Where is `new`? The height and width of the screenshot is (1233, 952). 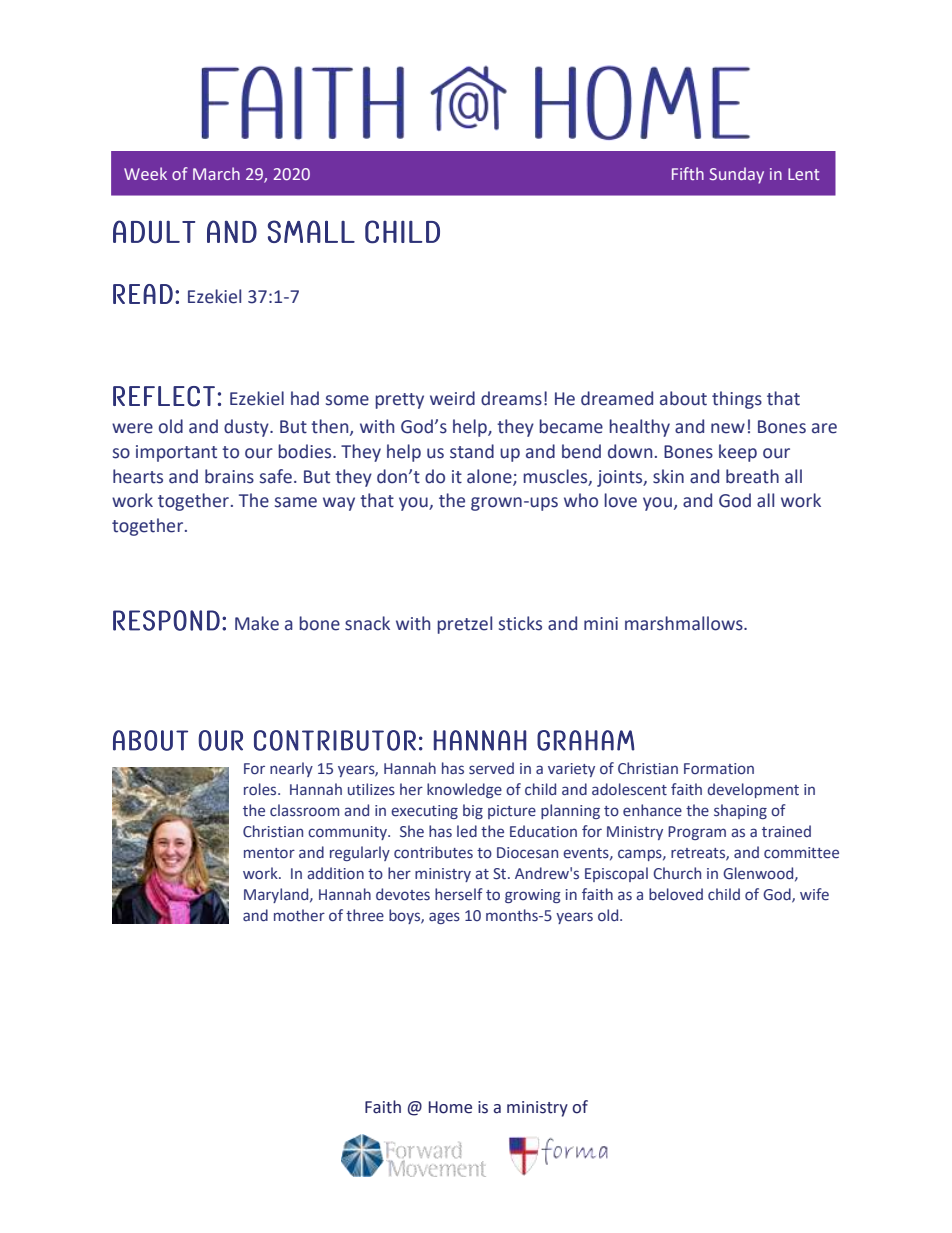
new is located at coordinates (728, 428).
